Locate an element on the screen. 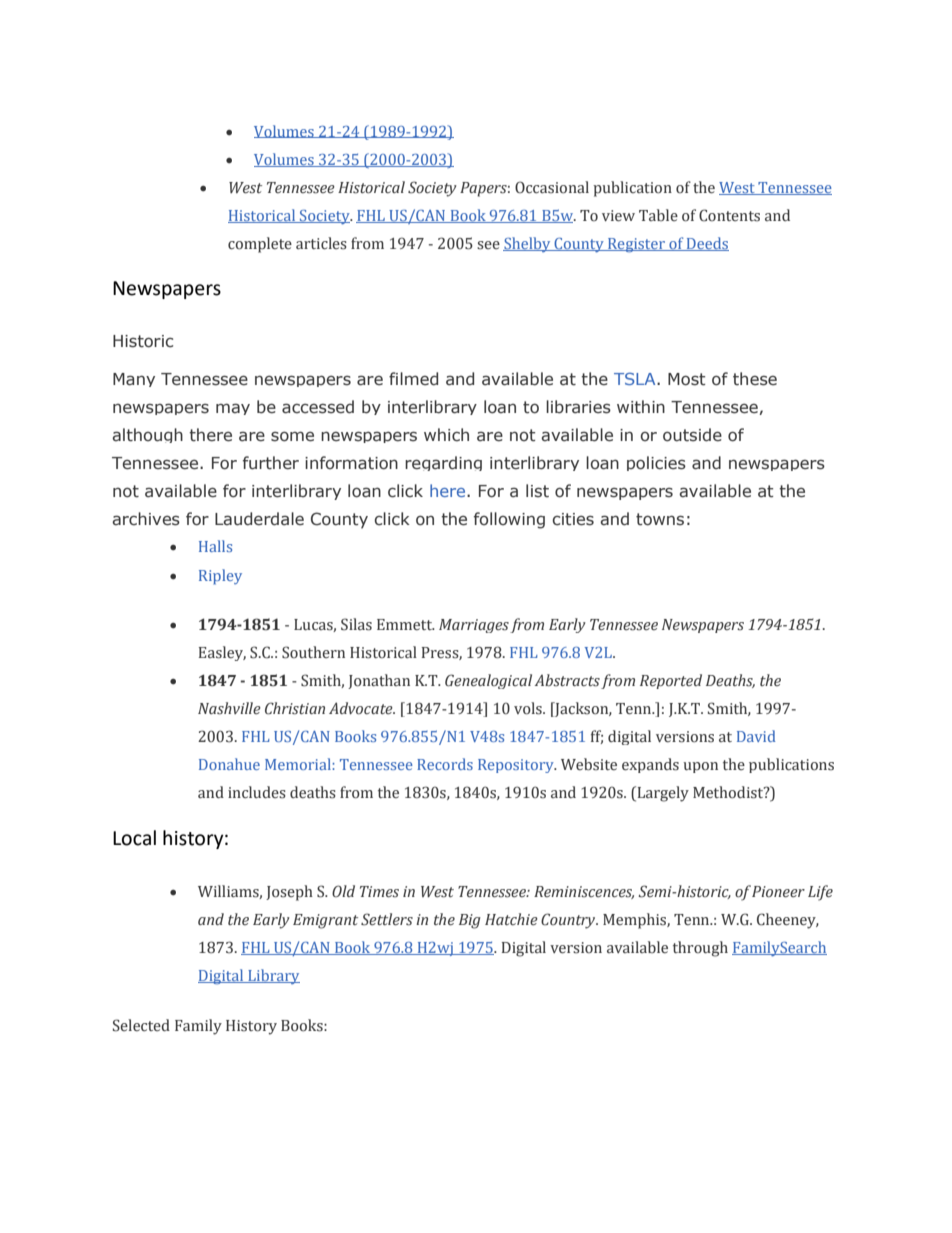  complete is located at coordinates (260, 245).
